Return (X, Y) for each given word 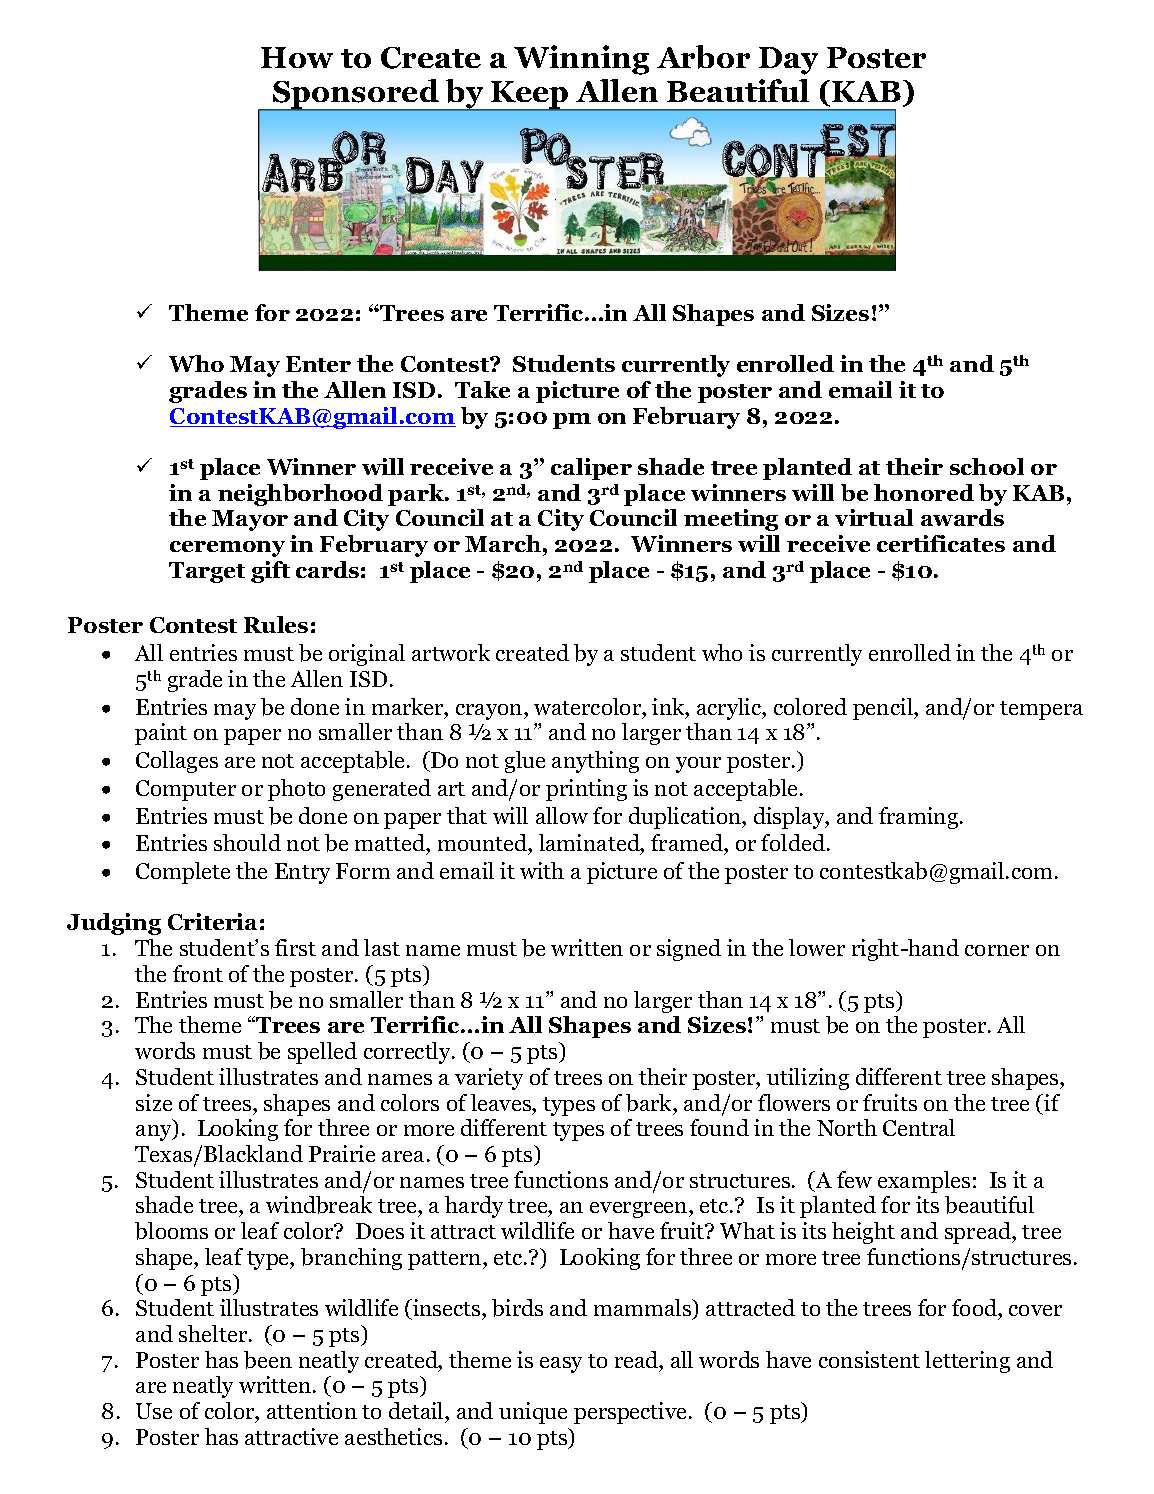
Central (919, 1127)
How (297, 57)
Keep (530, 96)
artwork (451, 652)
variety (489, 1079)
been (268, 1360)
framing (920, 818)
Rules (276, 624)
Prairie (342, 1153)
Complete (183, 873)
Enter (318, 364)
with (542, 870)
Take (482, 389)
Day (788, 61)
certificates (941, 543)
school (987, 466)
